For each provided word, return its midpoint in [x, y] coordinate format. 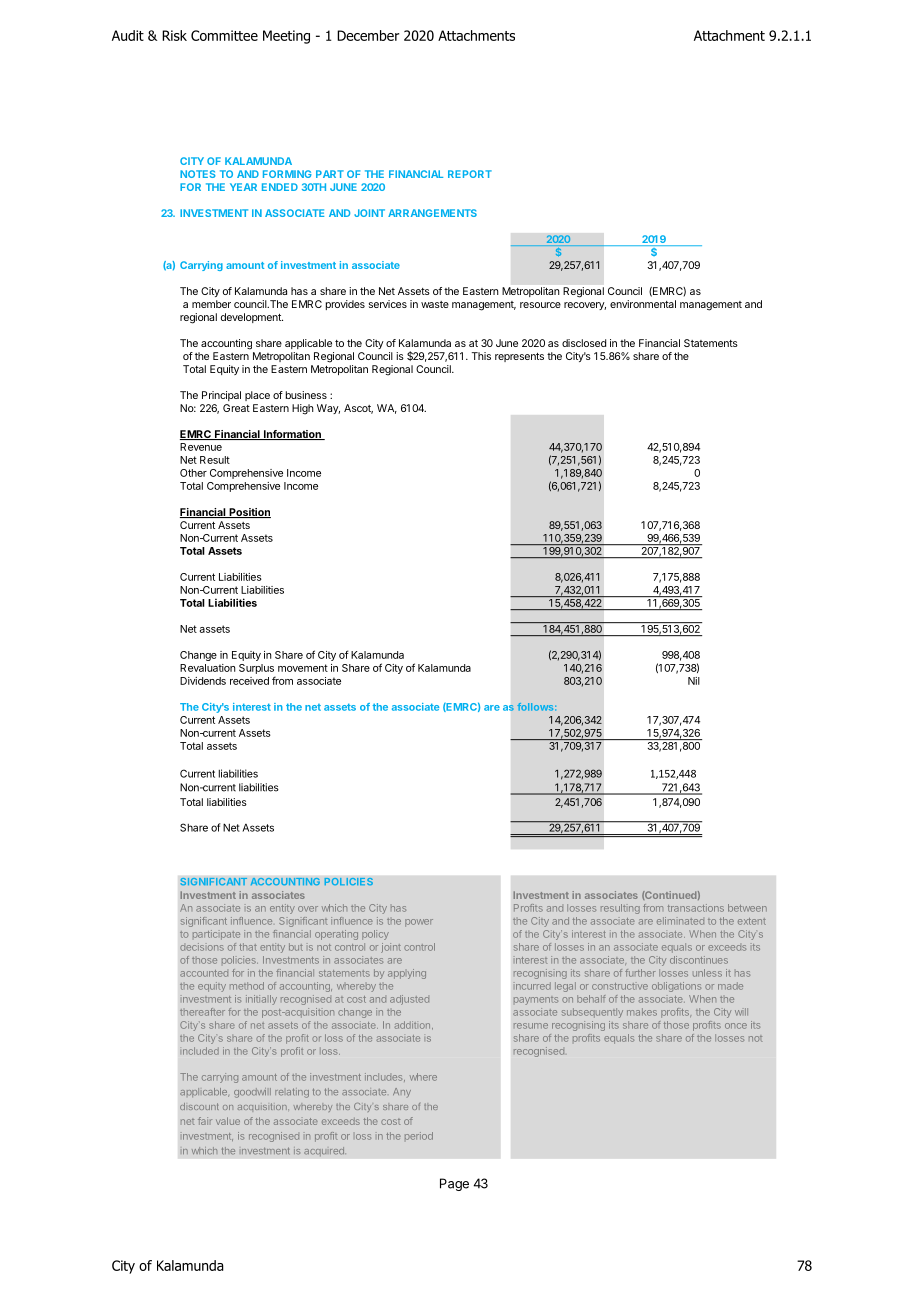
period [419, 1136]
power [419, 923]
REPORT [470, 174]
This [481, 356]
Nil [694, 681]
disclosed [584, 343]
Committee [224, 35]
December [368, 35]
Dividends [203, 681]
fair [205, 1121]
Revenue [201, 447]
